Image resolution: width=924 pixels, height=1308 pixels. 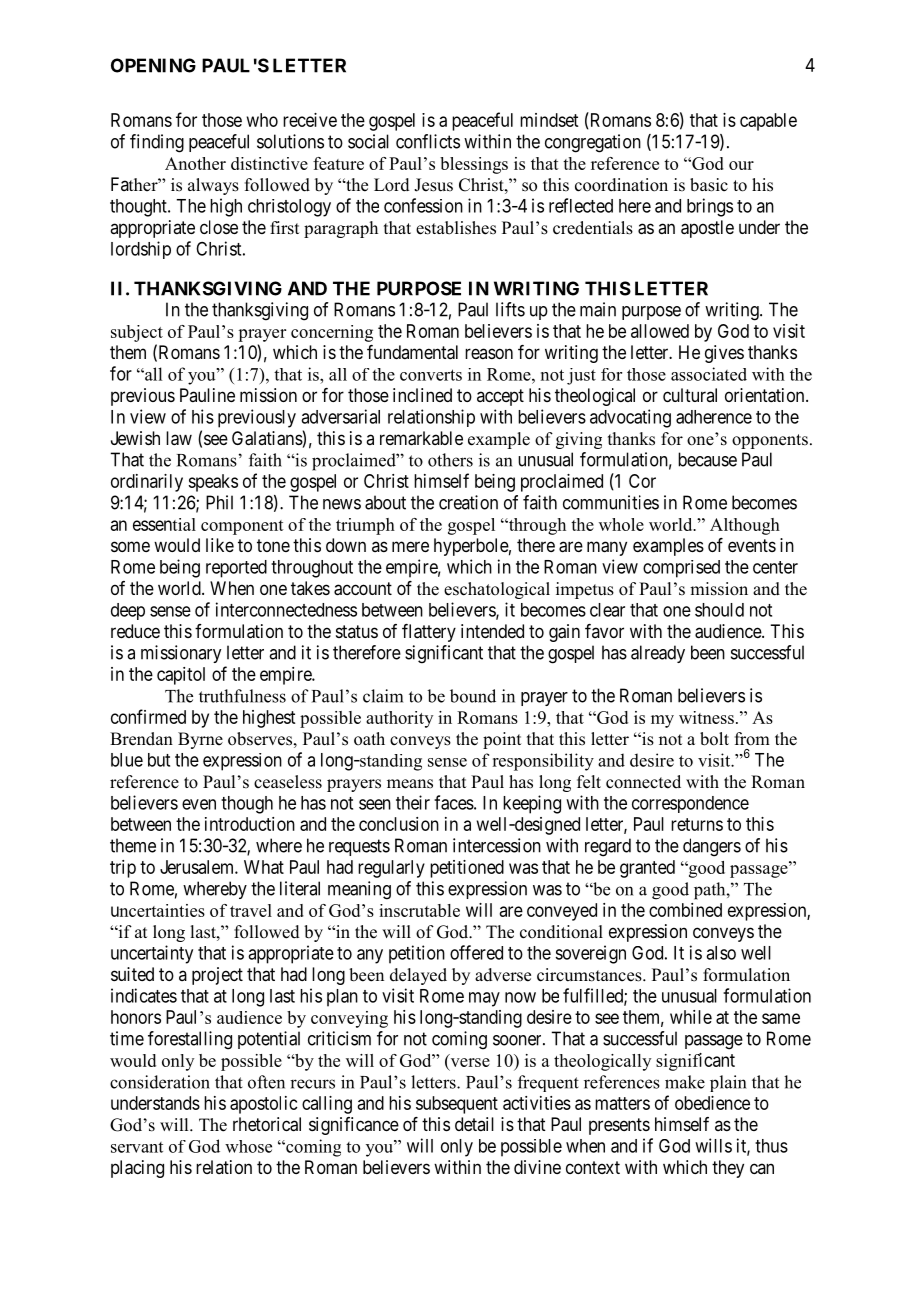 I want to click on Byrne, so click(x=200, y=740).
